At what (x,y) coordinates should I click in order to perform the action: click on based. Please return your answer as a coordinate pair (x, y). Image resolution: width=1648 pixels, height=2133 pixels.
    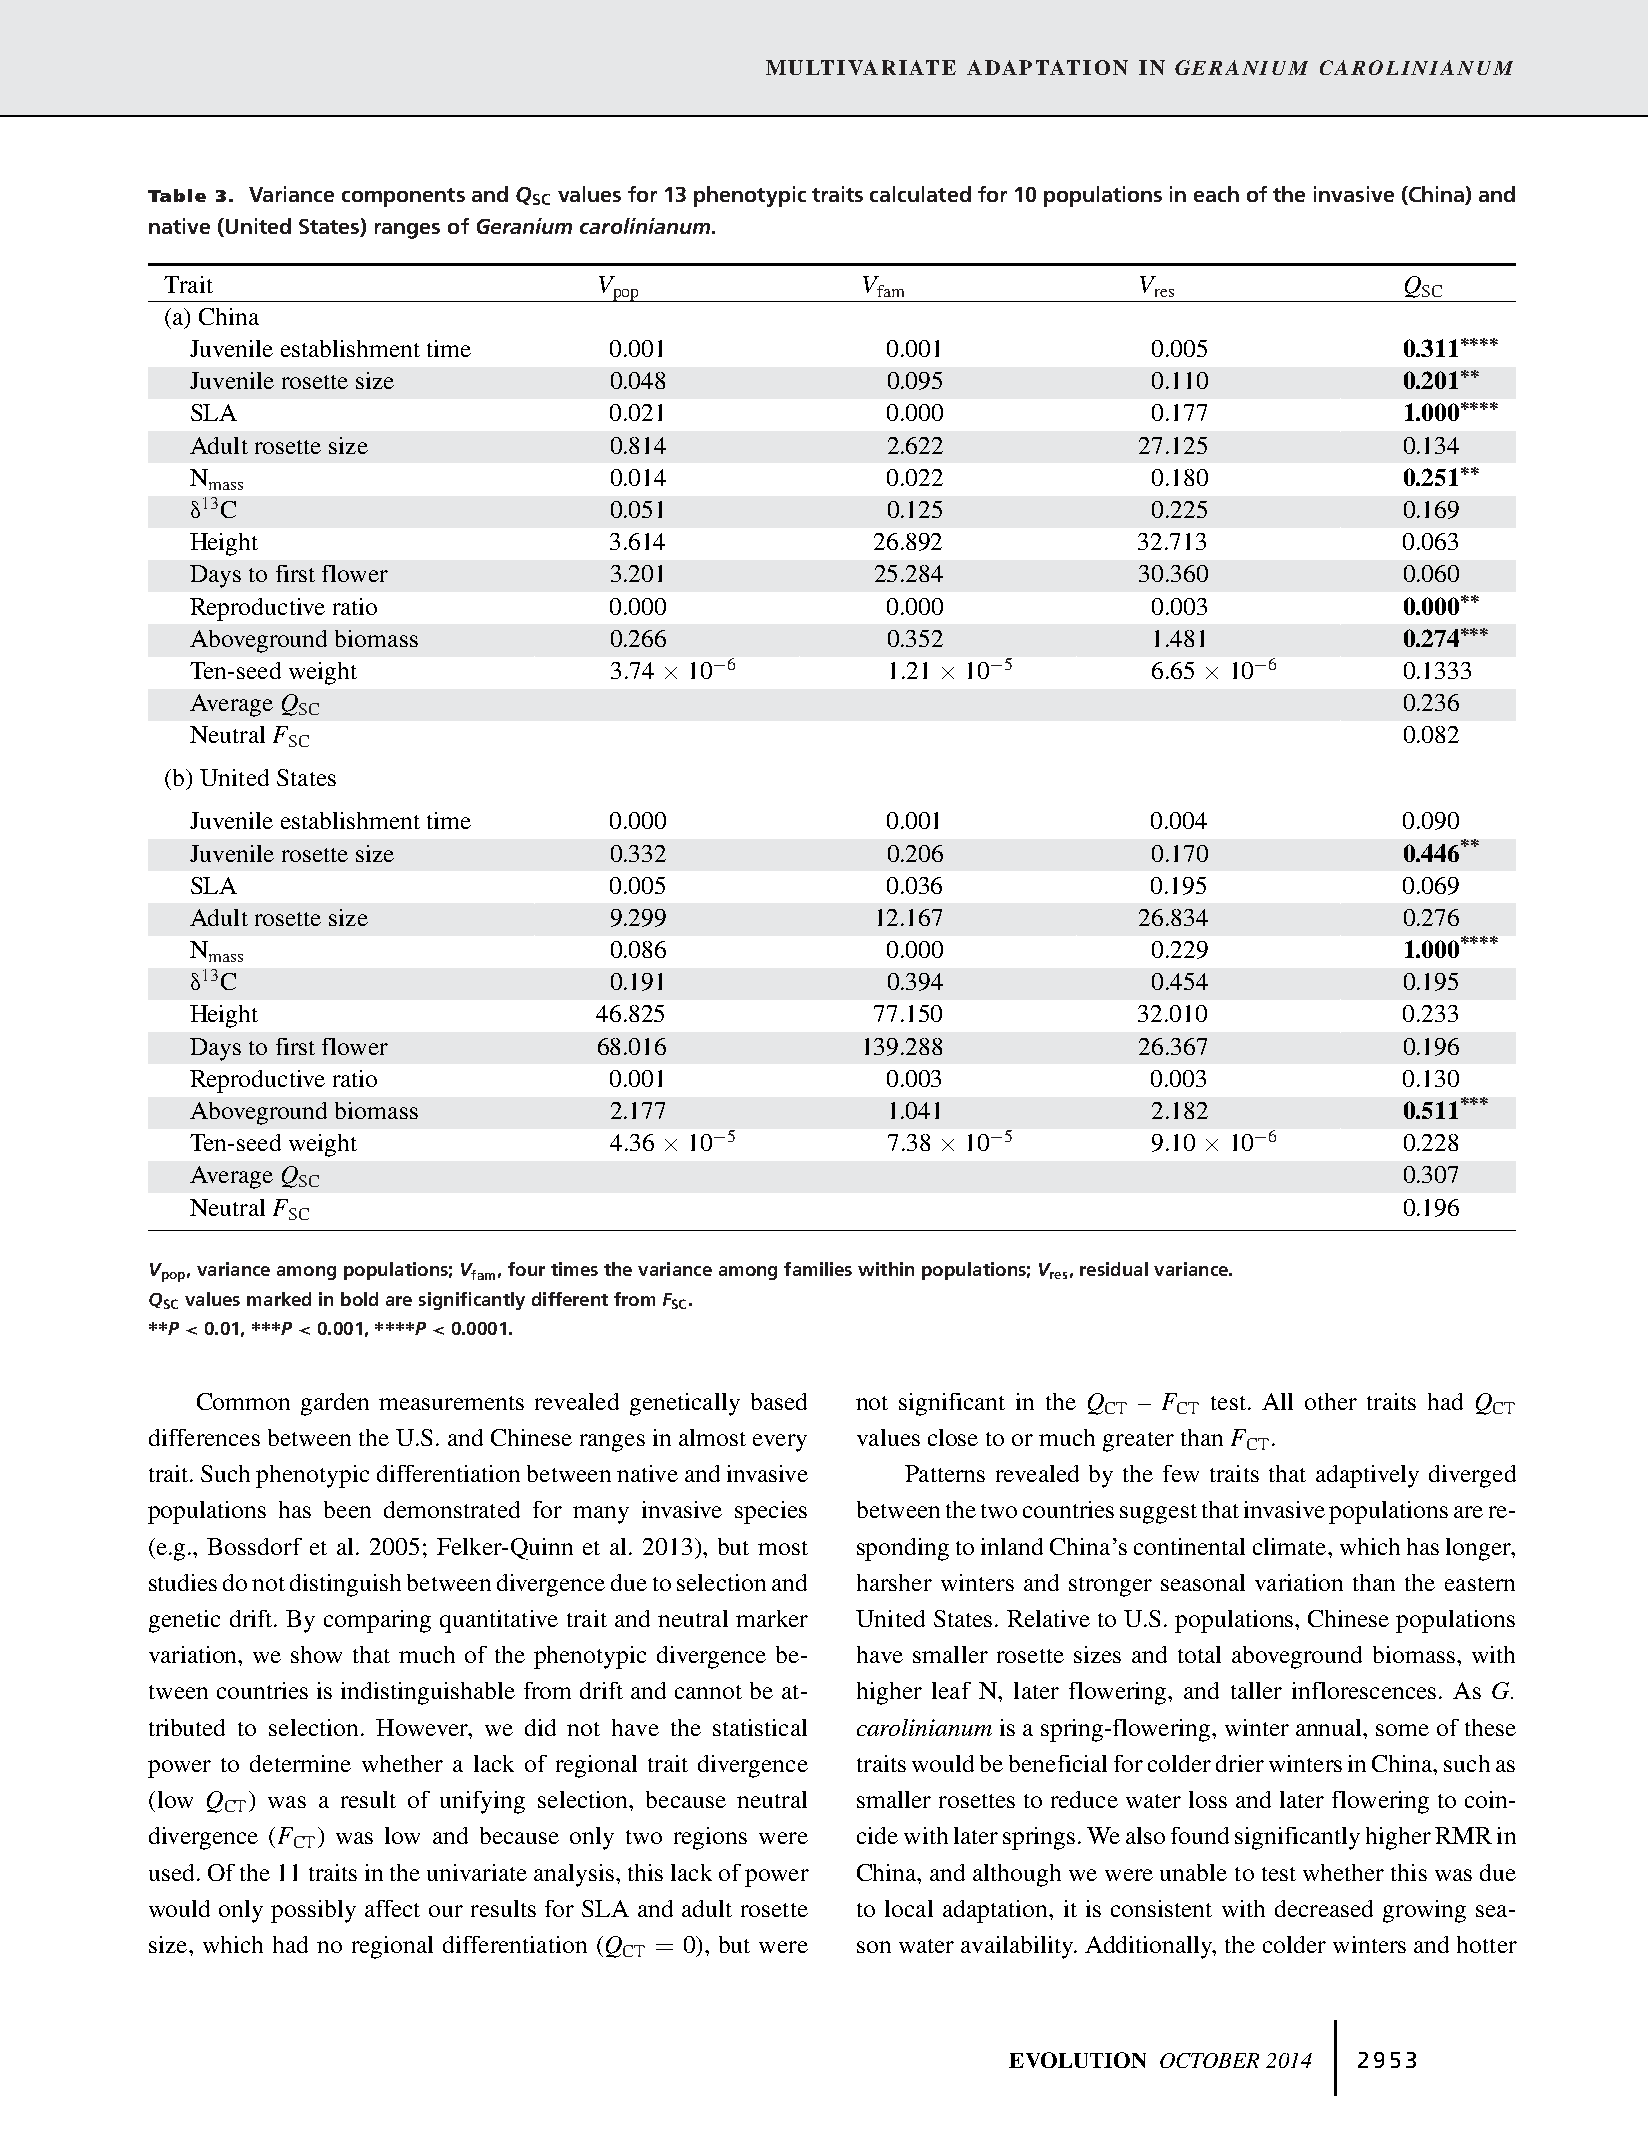
    Looking at the image, I should click on (779, 1401).
